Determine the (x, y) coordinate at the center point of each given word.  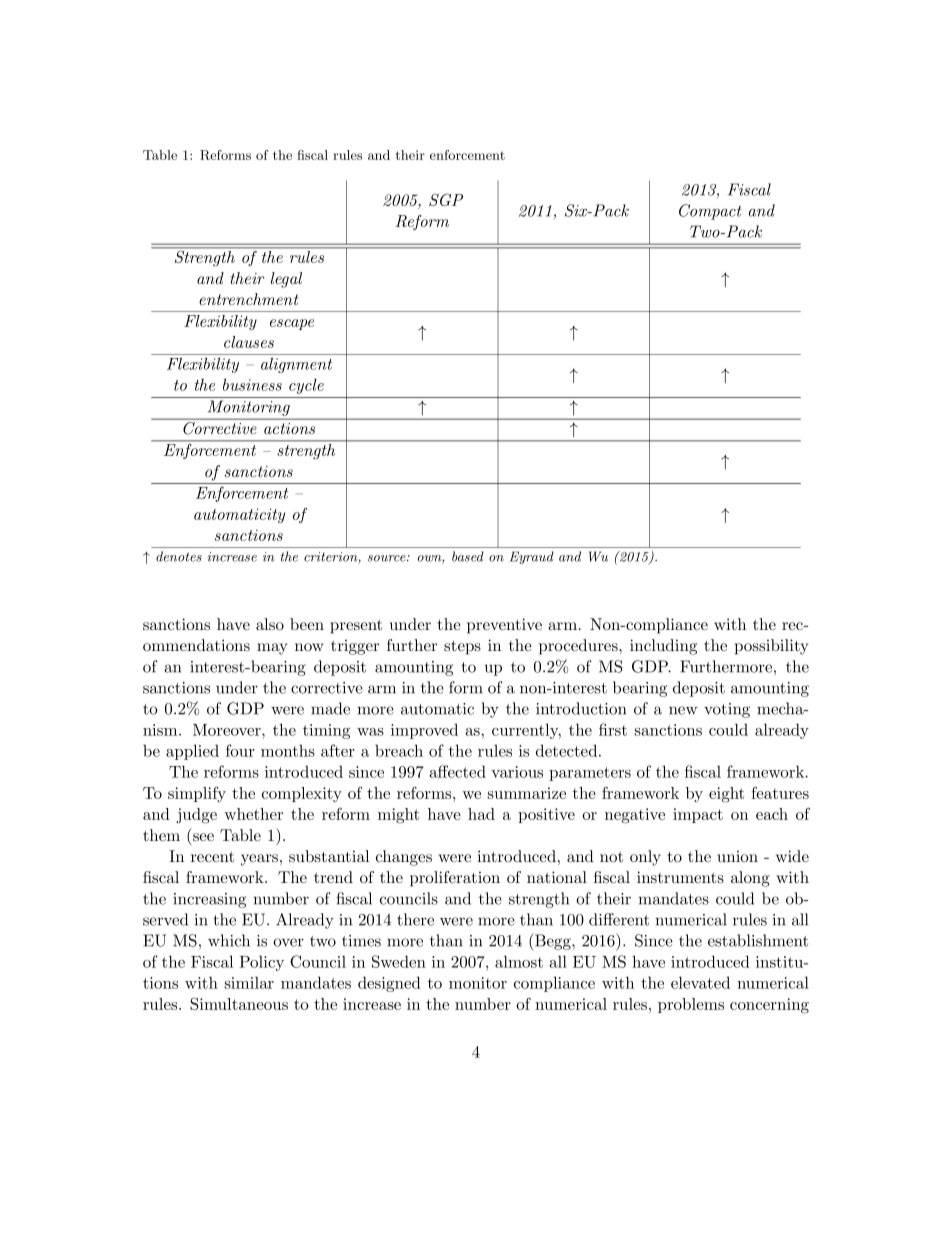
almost (519, 961)
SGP (446, 199)
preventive (504, 626)
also (270, 624)
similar (249, 982)
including (663, 647)
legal (286, 280)
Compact (710, 212)
